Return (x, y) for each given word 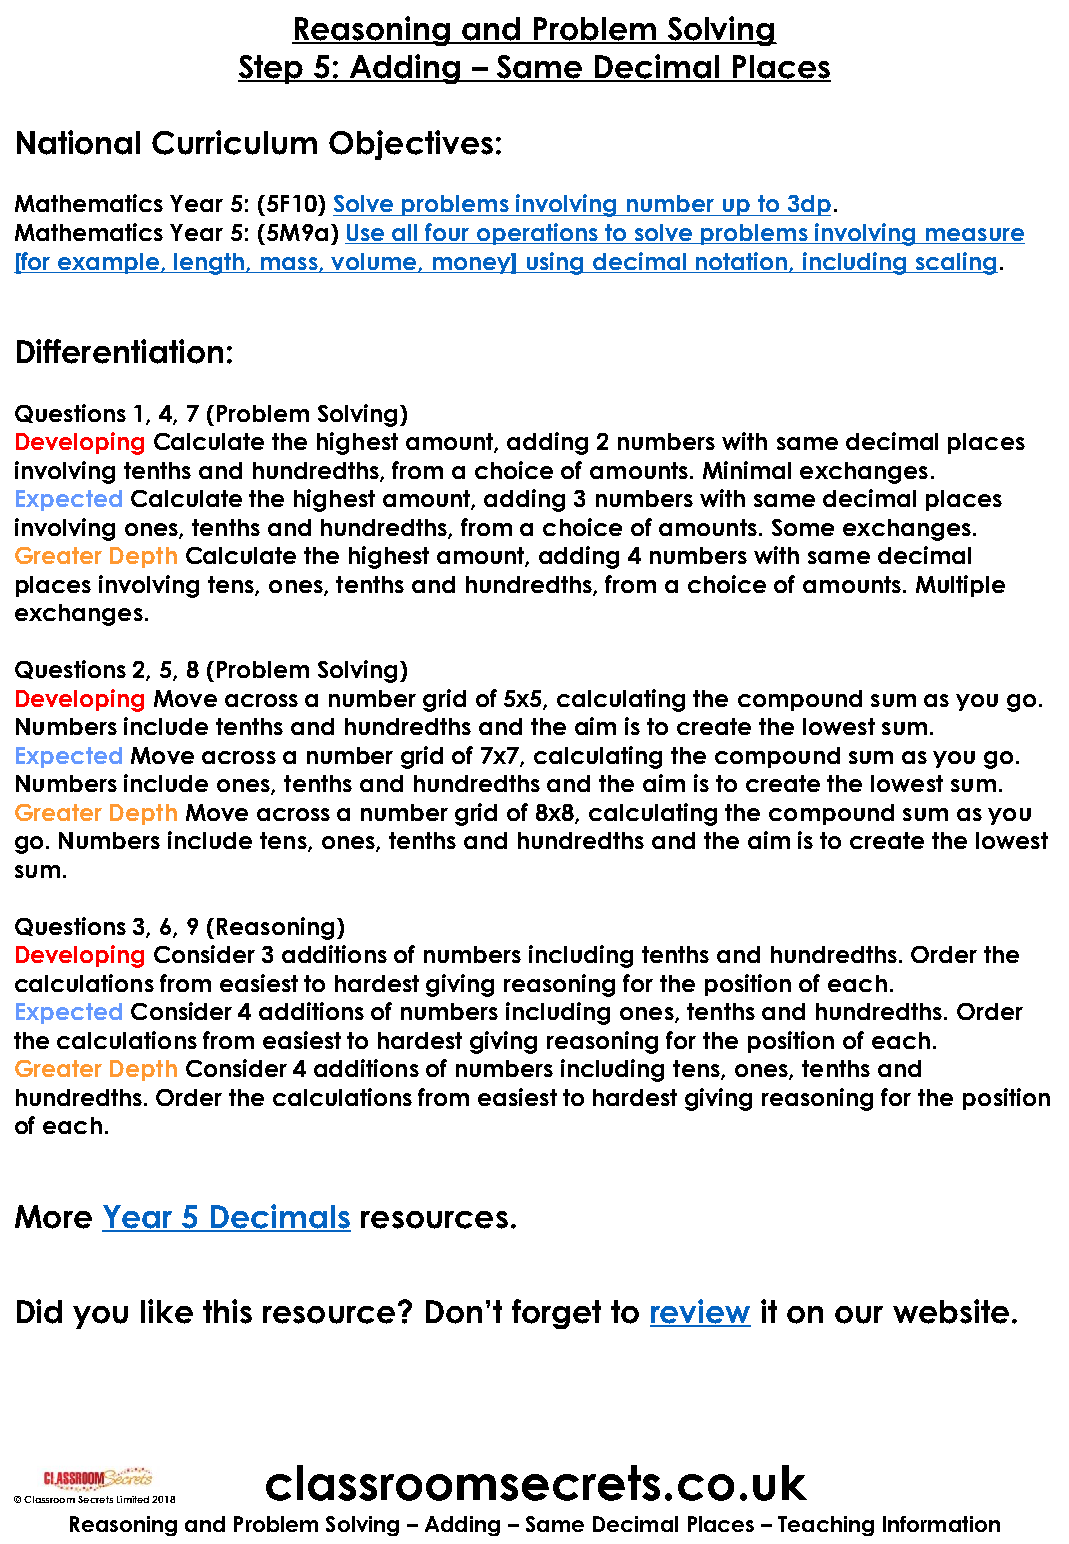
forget (556, 1314)
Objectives (411, 145)
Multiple (960, 586)
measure (974, 236)
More (53, 1217)
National (78, 142)
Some (803, 527)
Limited (133, 1499)
